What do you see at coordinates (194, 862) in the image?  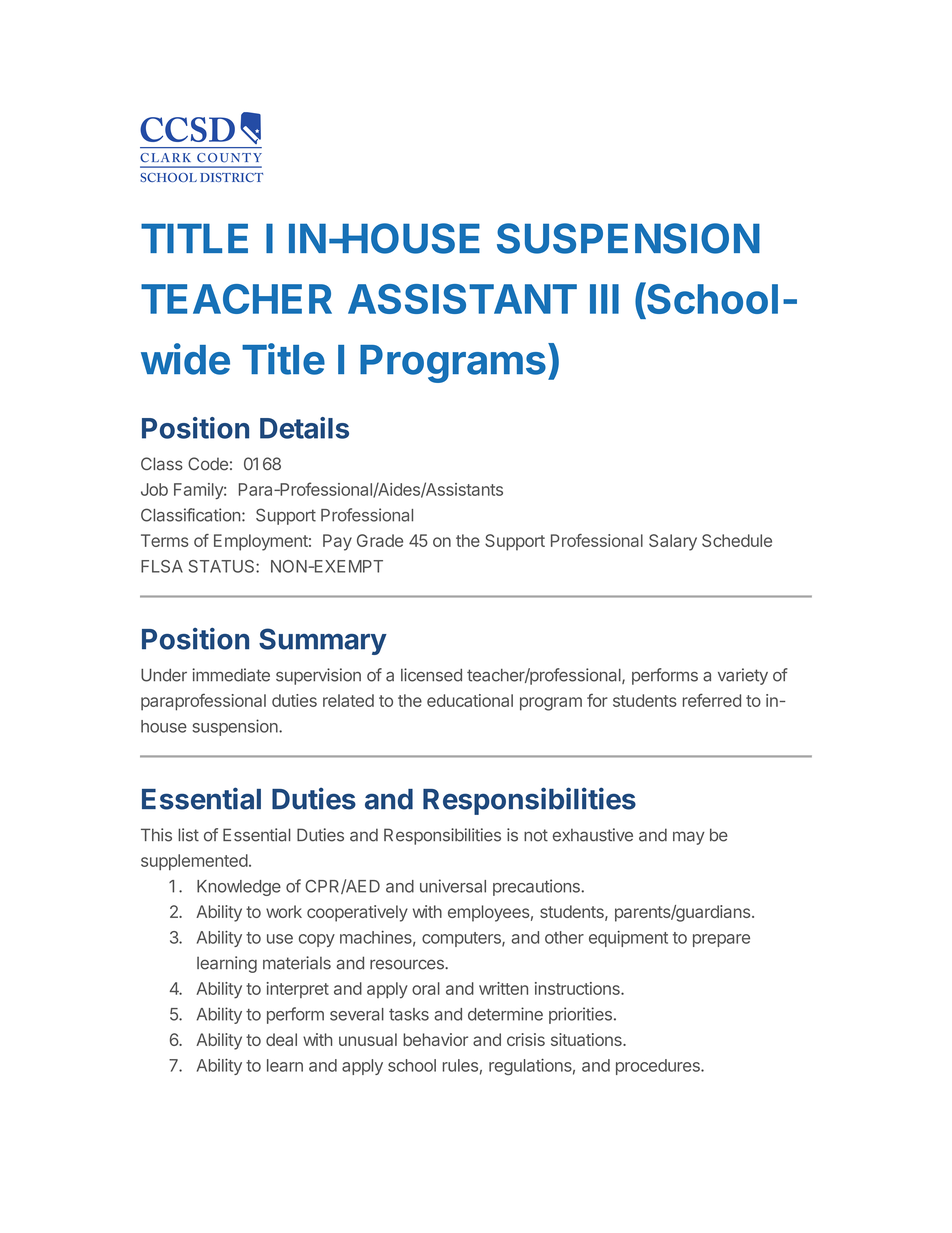 I see `supplemented` at bounding box center [194, 862].
